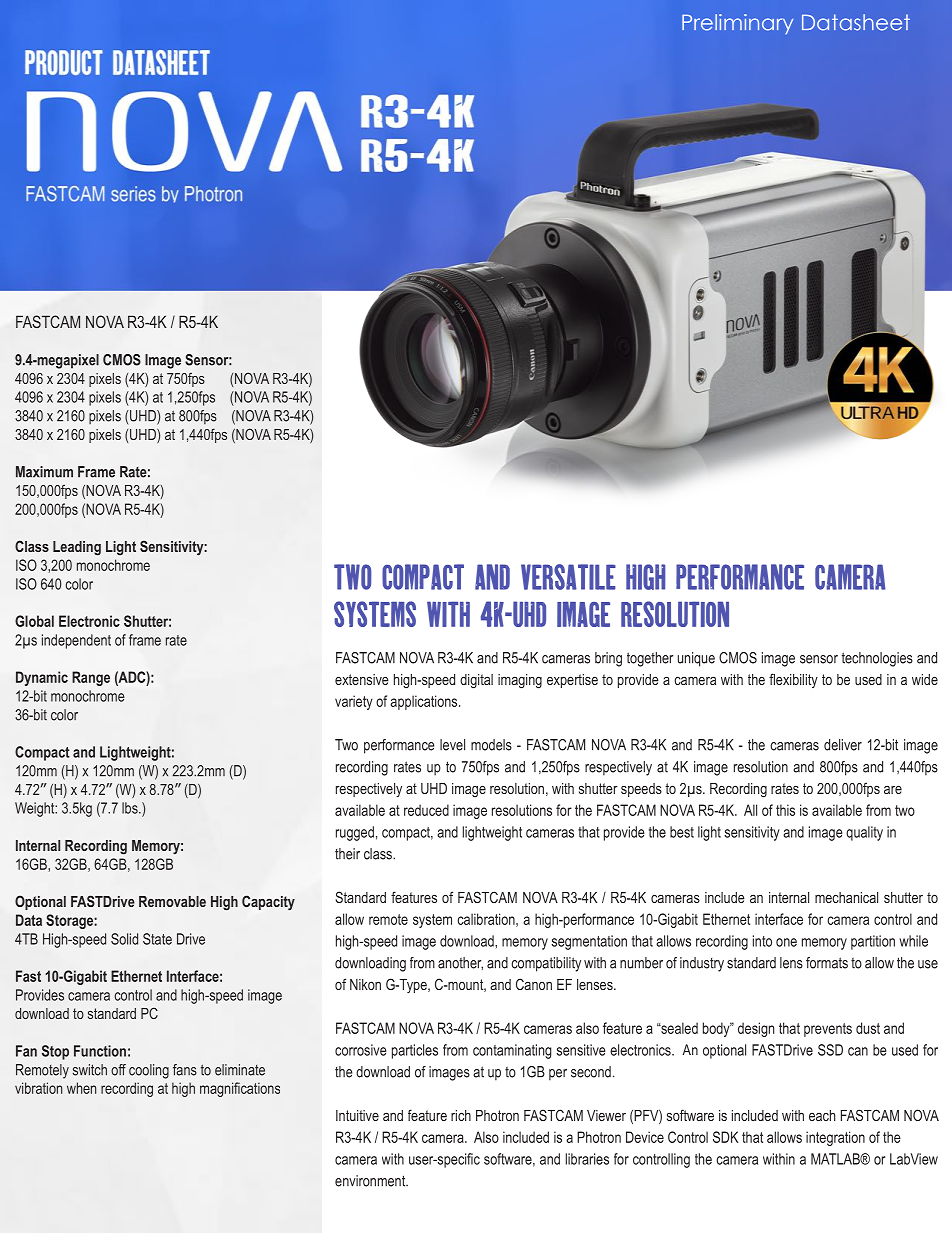 The image size is (952, 1233). I want to click on models, so click(491, 745).
